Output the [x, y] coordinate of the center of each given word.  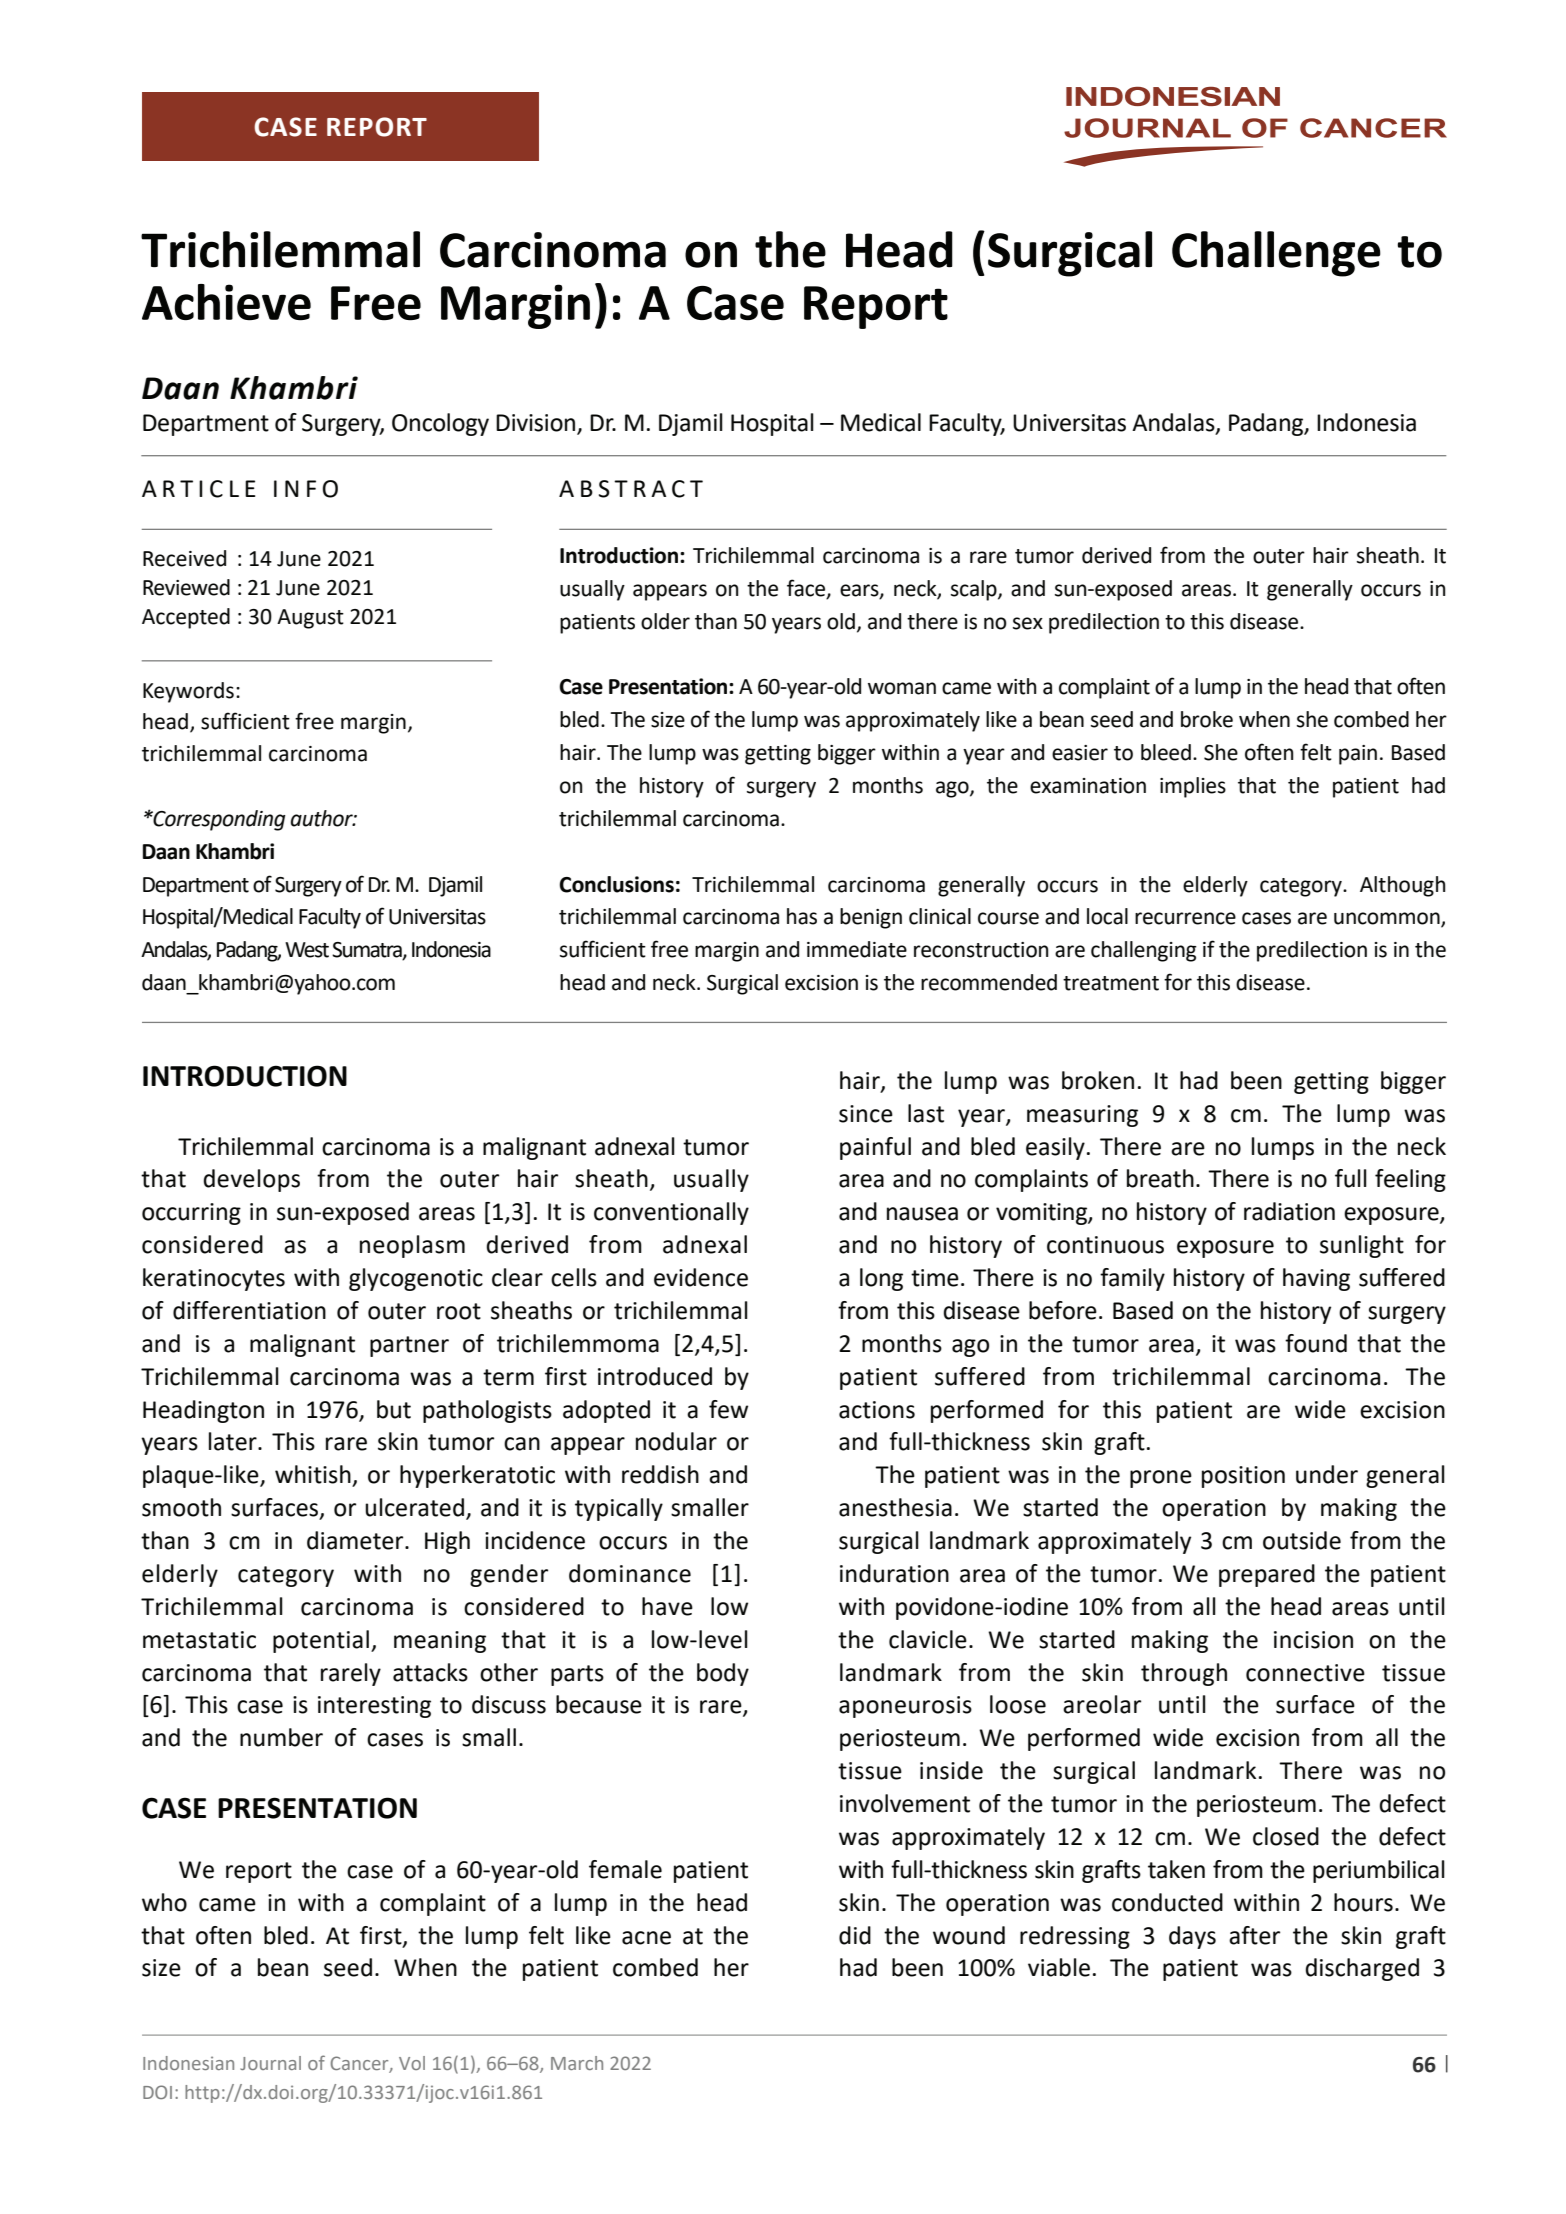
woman [902, 688]
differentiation [249, 1310]
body [723, 1674]
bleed [1166, 752]
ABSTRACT [631, 489]
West [307, 950]
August [310, 619]
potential [321, 1641]
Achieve [226, 302]
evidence [701, 1277]
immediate [857, 949]
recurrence [1185, 918]
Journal [270, 2063]
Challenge [1276, 254]
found [1316, 1343]
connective [1305, 1673]
